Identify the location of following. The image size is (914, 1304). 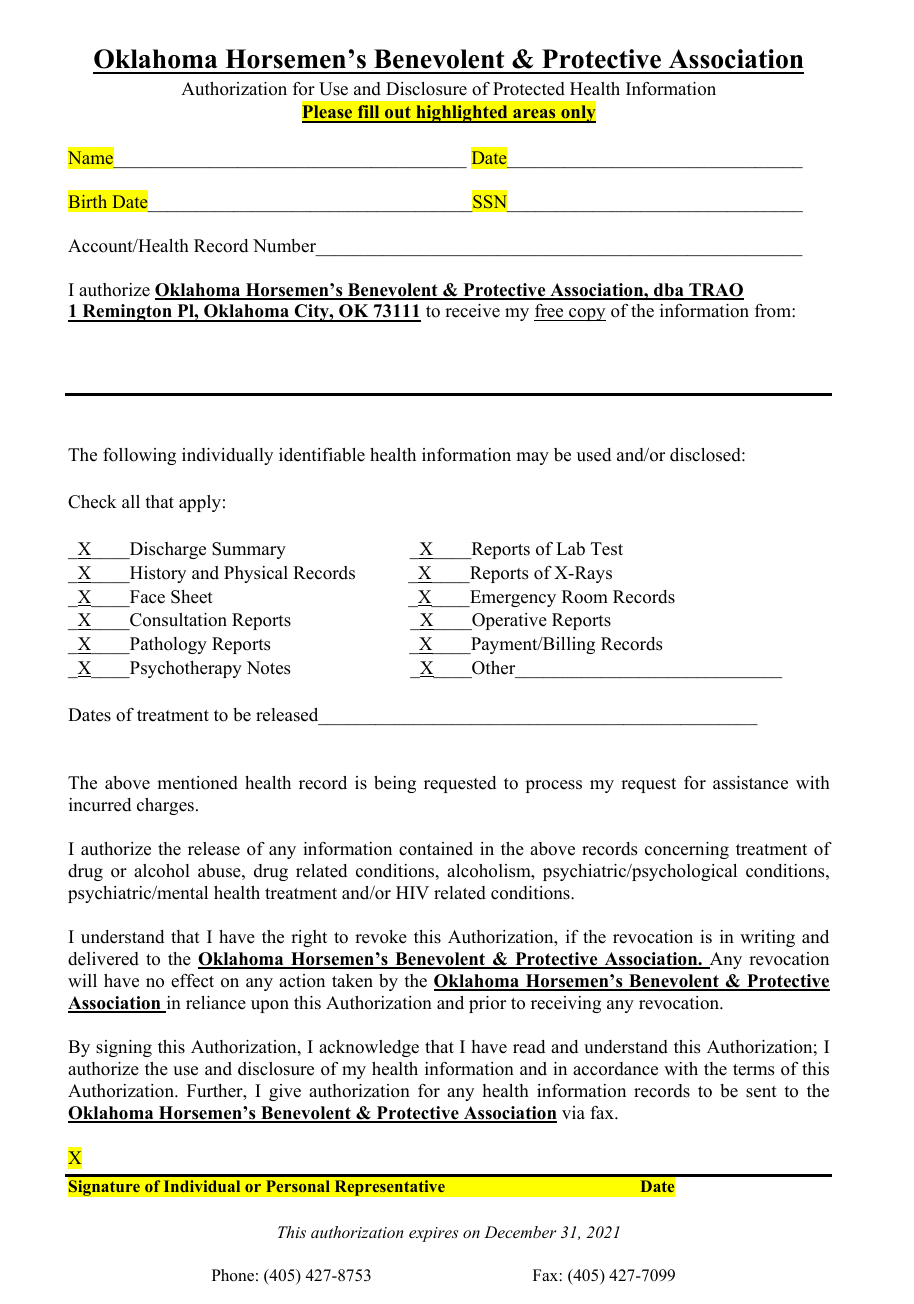
(139, 456).
